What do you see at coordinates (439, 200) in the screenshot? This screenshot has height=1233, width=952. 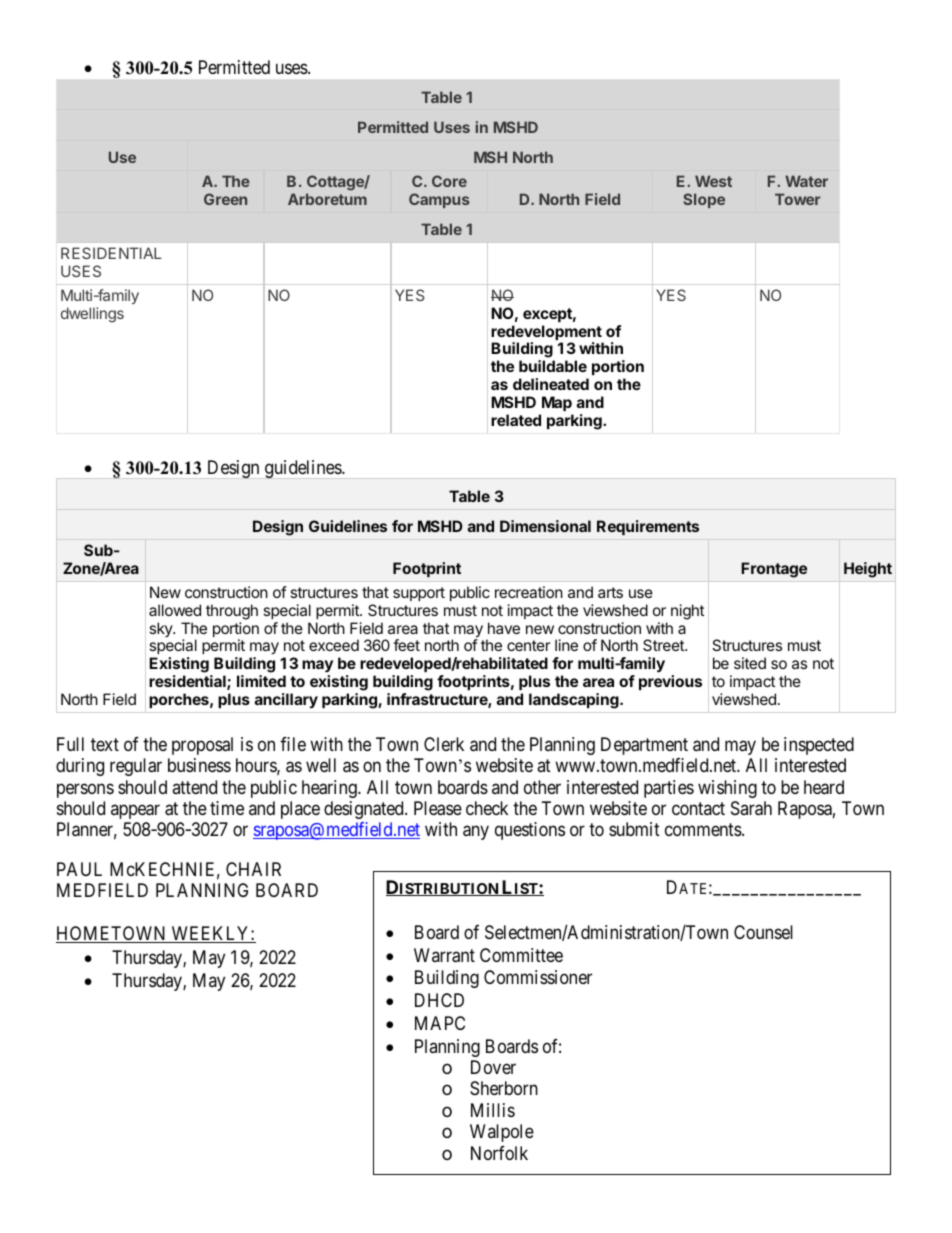 I see `Campus` at bounding box center [439, 200].
